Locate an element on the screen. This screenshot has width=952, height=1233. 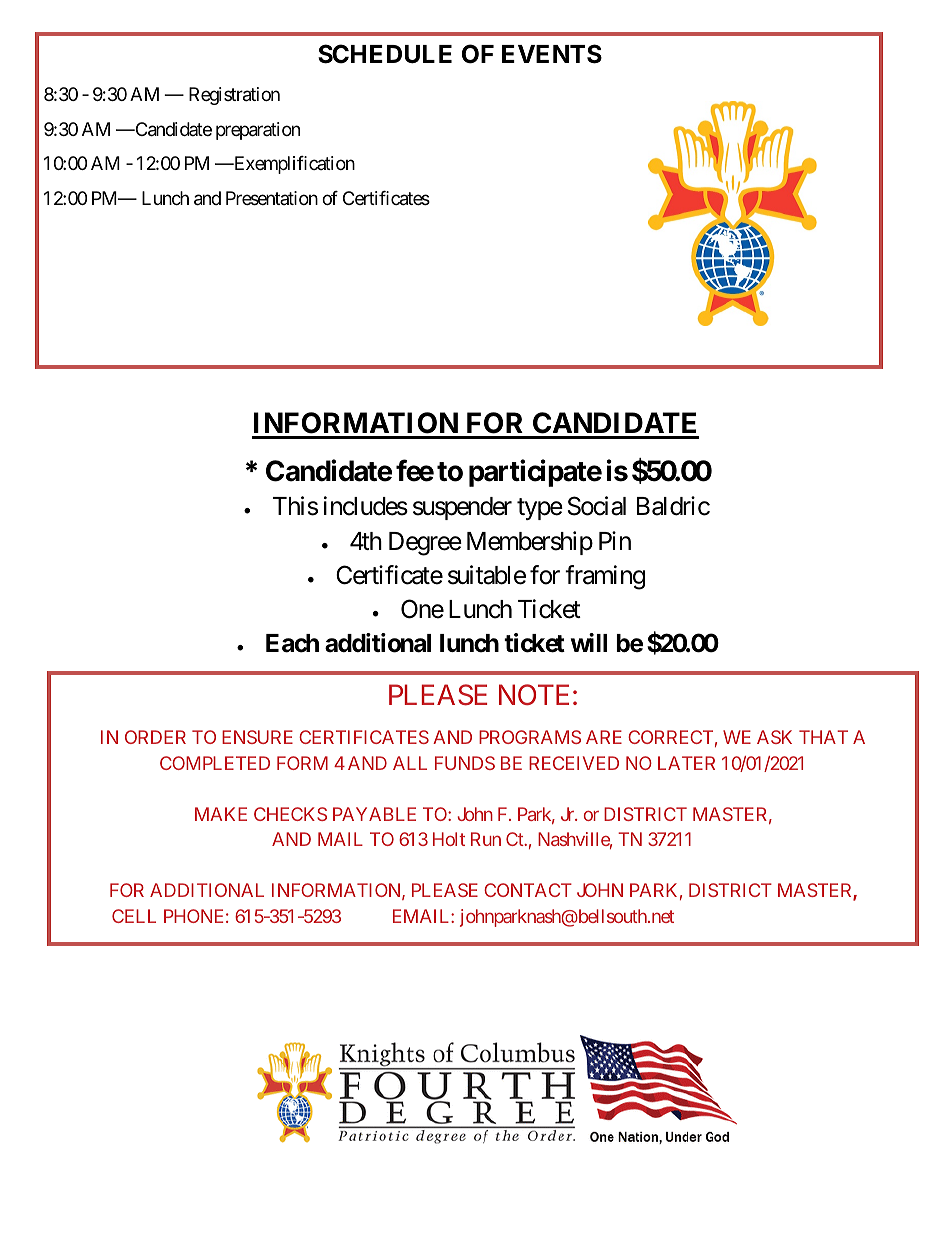
Social is located at coordinates (597, 506).
